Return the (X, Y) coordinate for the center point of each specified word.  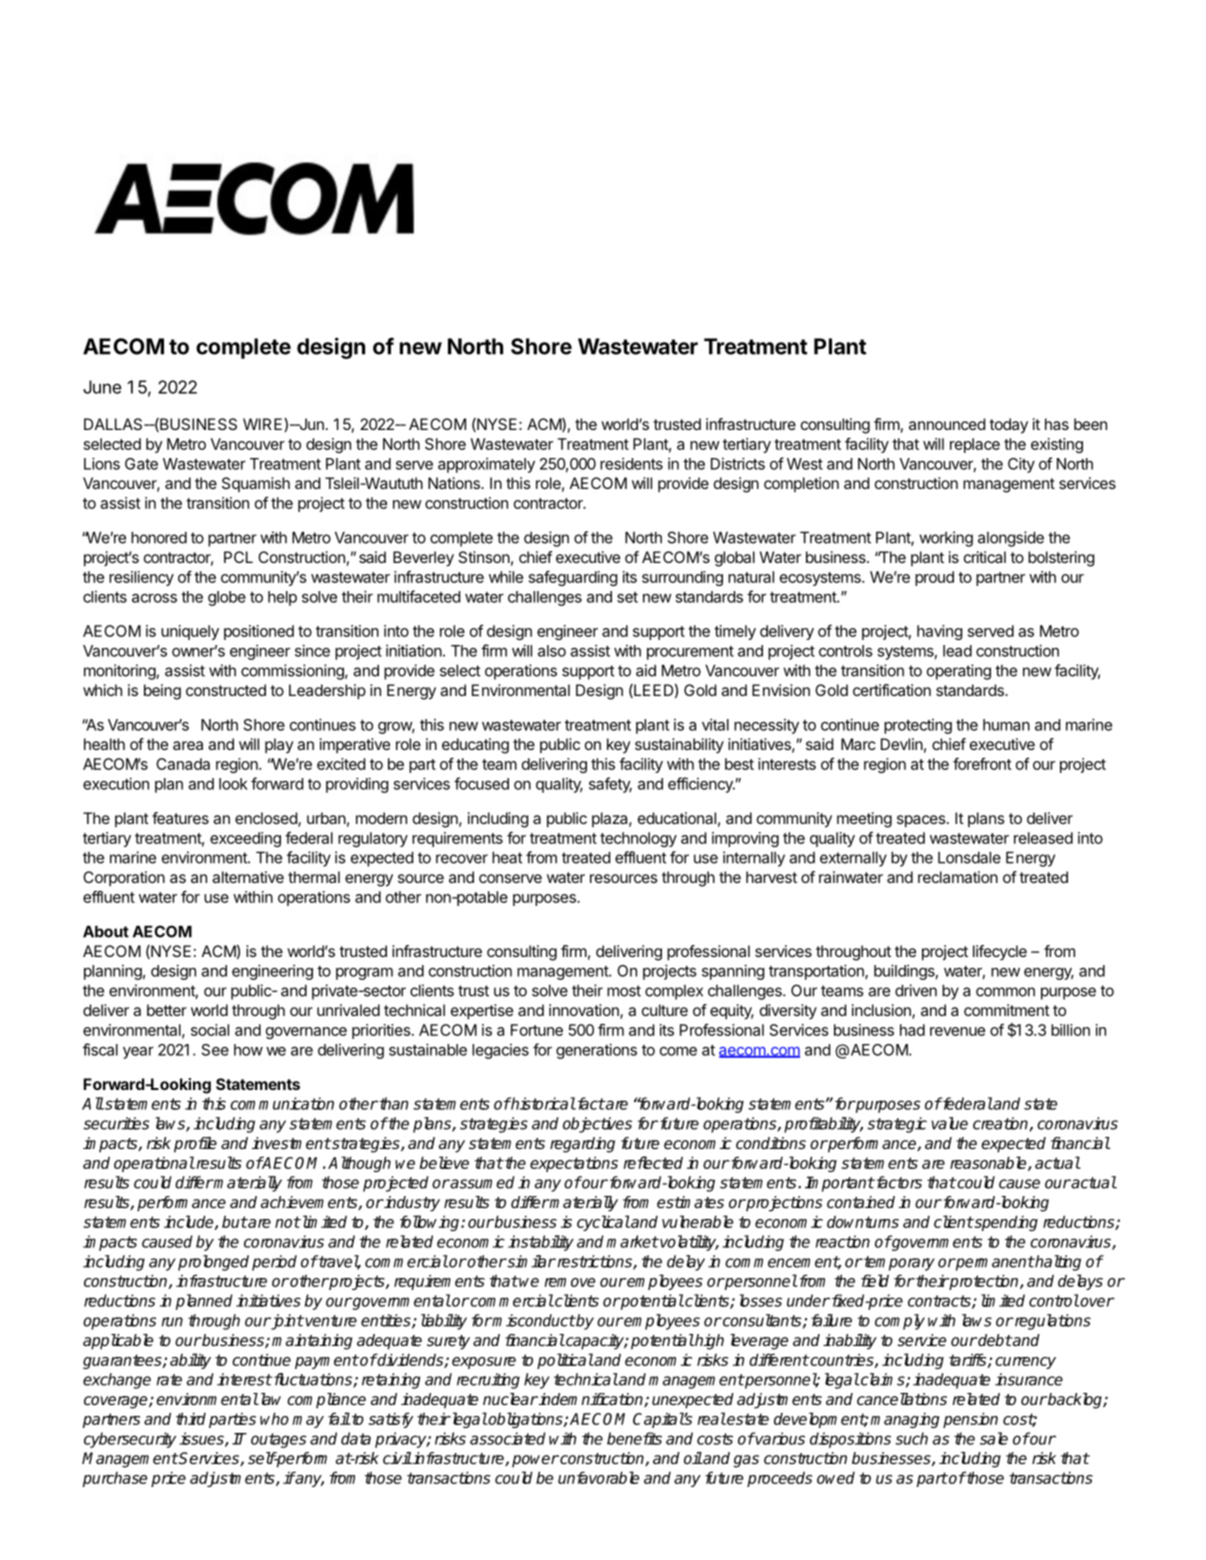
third (191, 1418)
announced (947, 424)
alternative (248, 877)
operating (959, 672)
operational (154, 1164)
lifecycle (1000, 953)
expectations (574, 1164)
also (552, 651)
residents (631, 464)
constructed (226, 690)
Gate (141, 464)
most (624, 991)
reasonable (989, 1163)
